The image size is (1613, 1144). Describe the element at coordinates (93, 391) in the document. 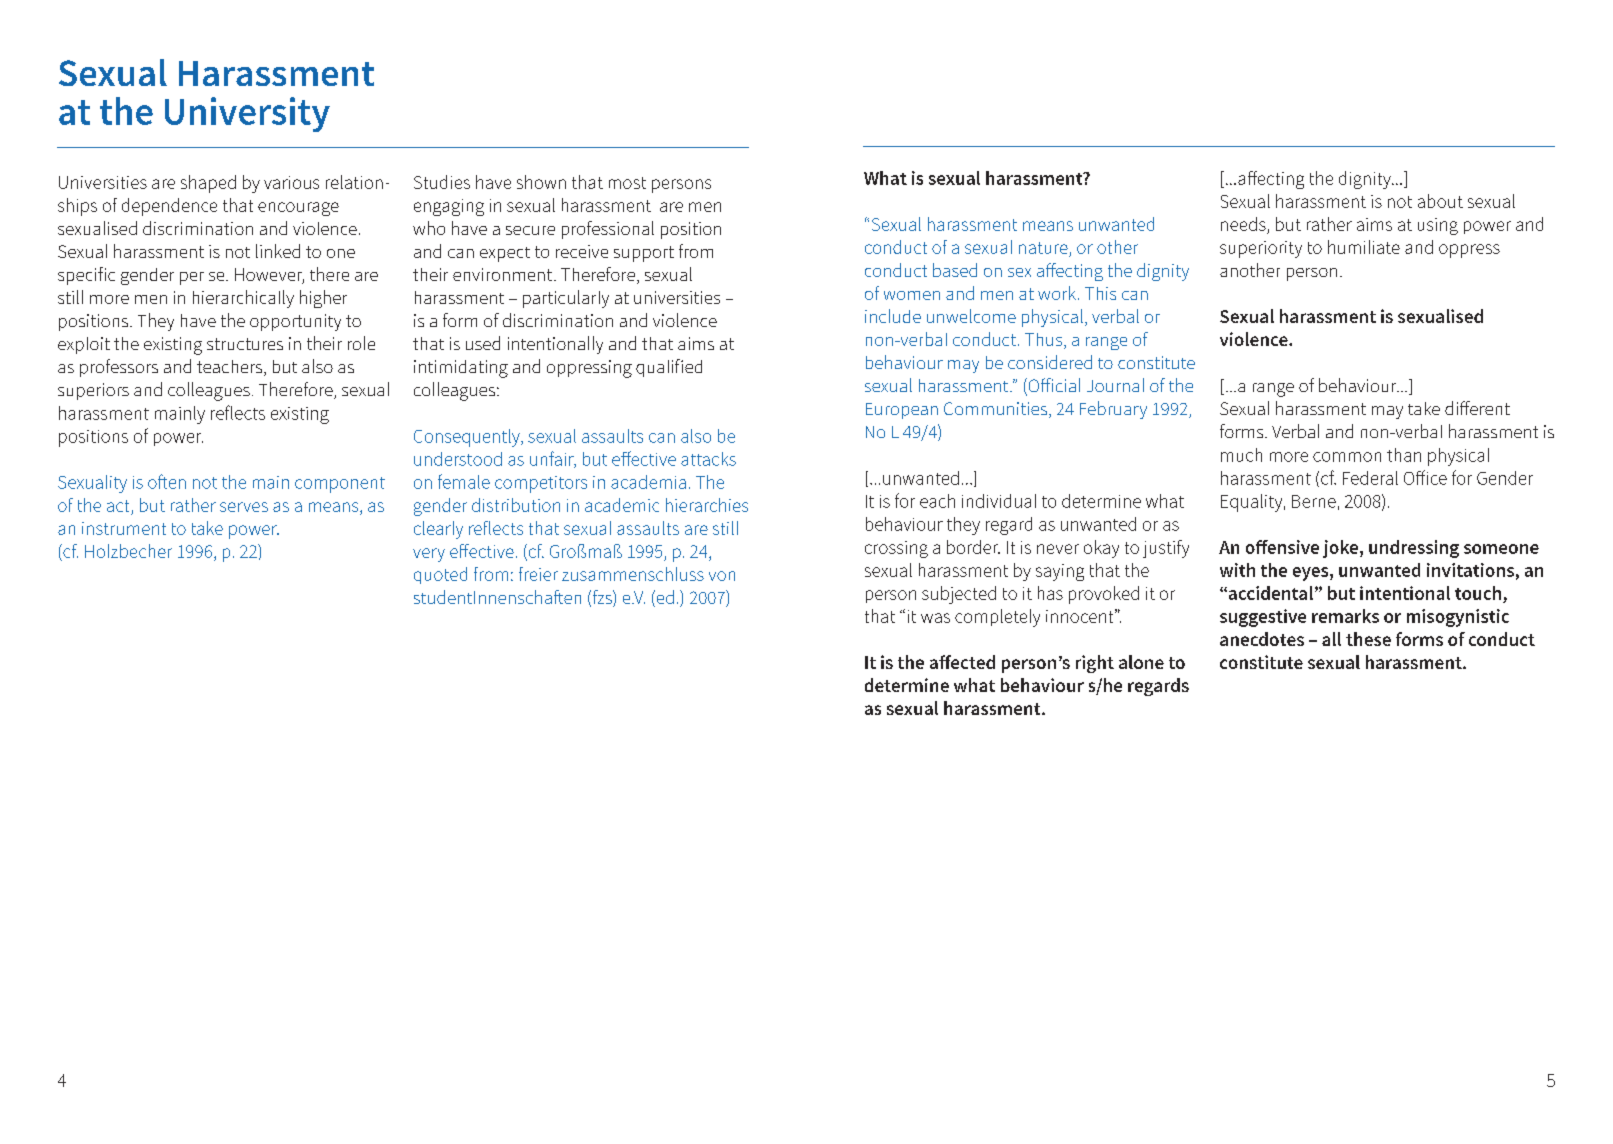

I see `superiors` at that location.
